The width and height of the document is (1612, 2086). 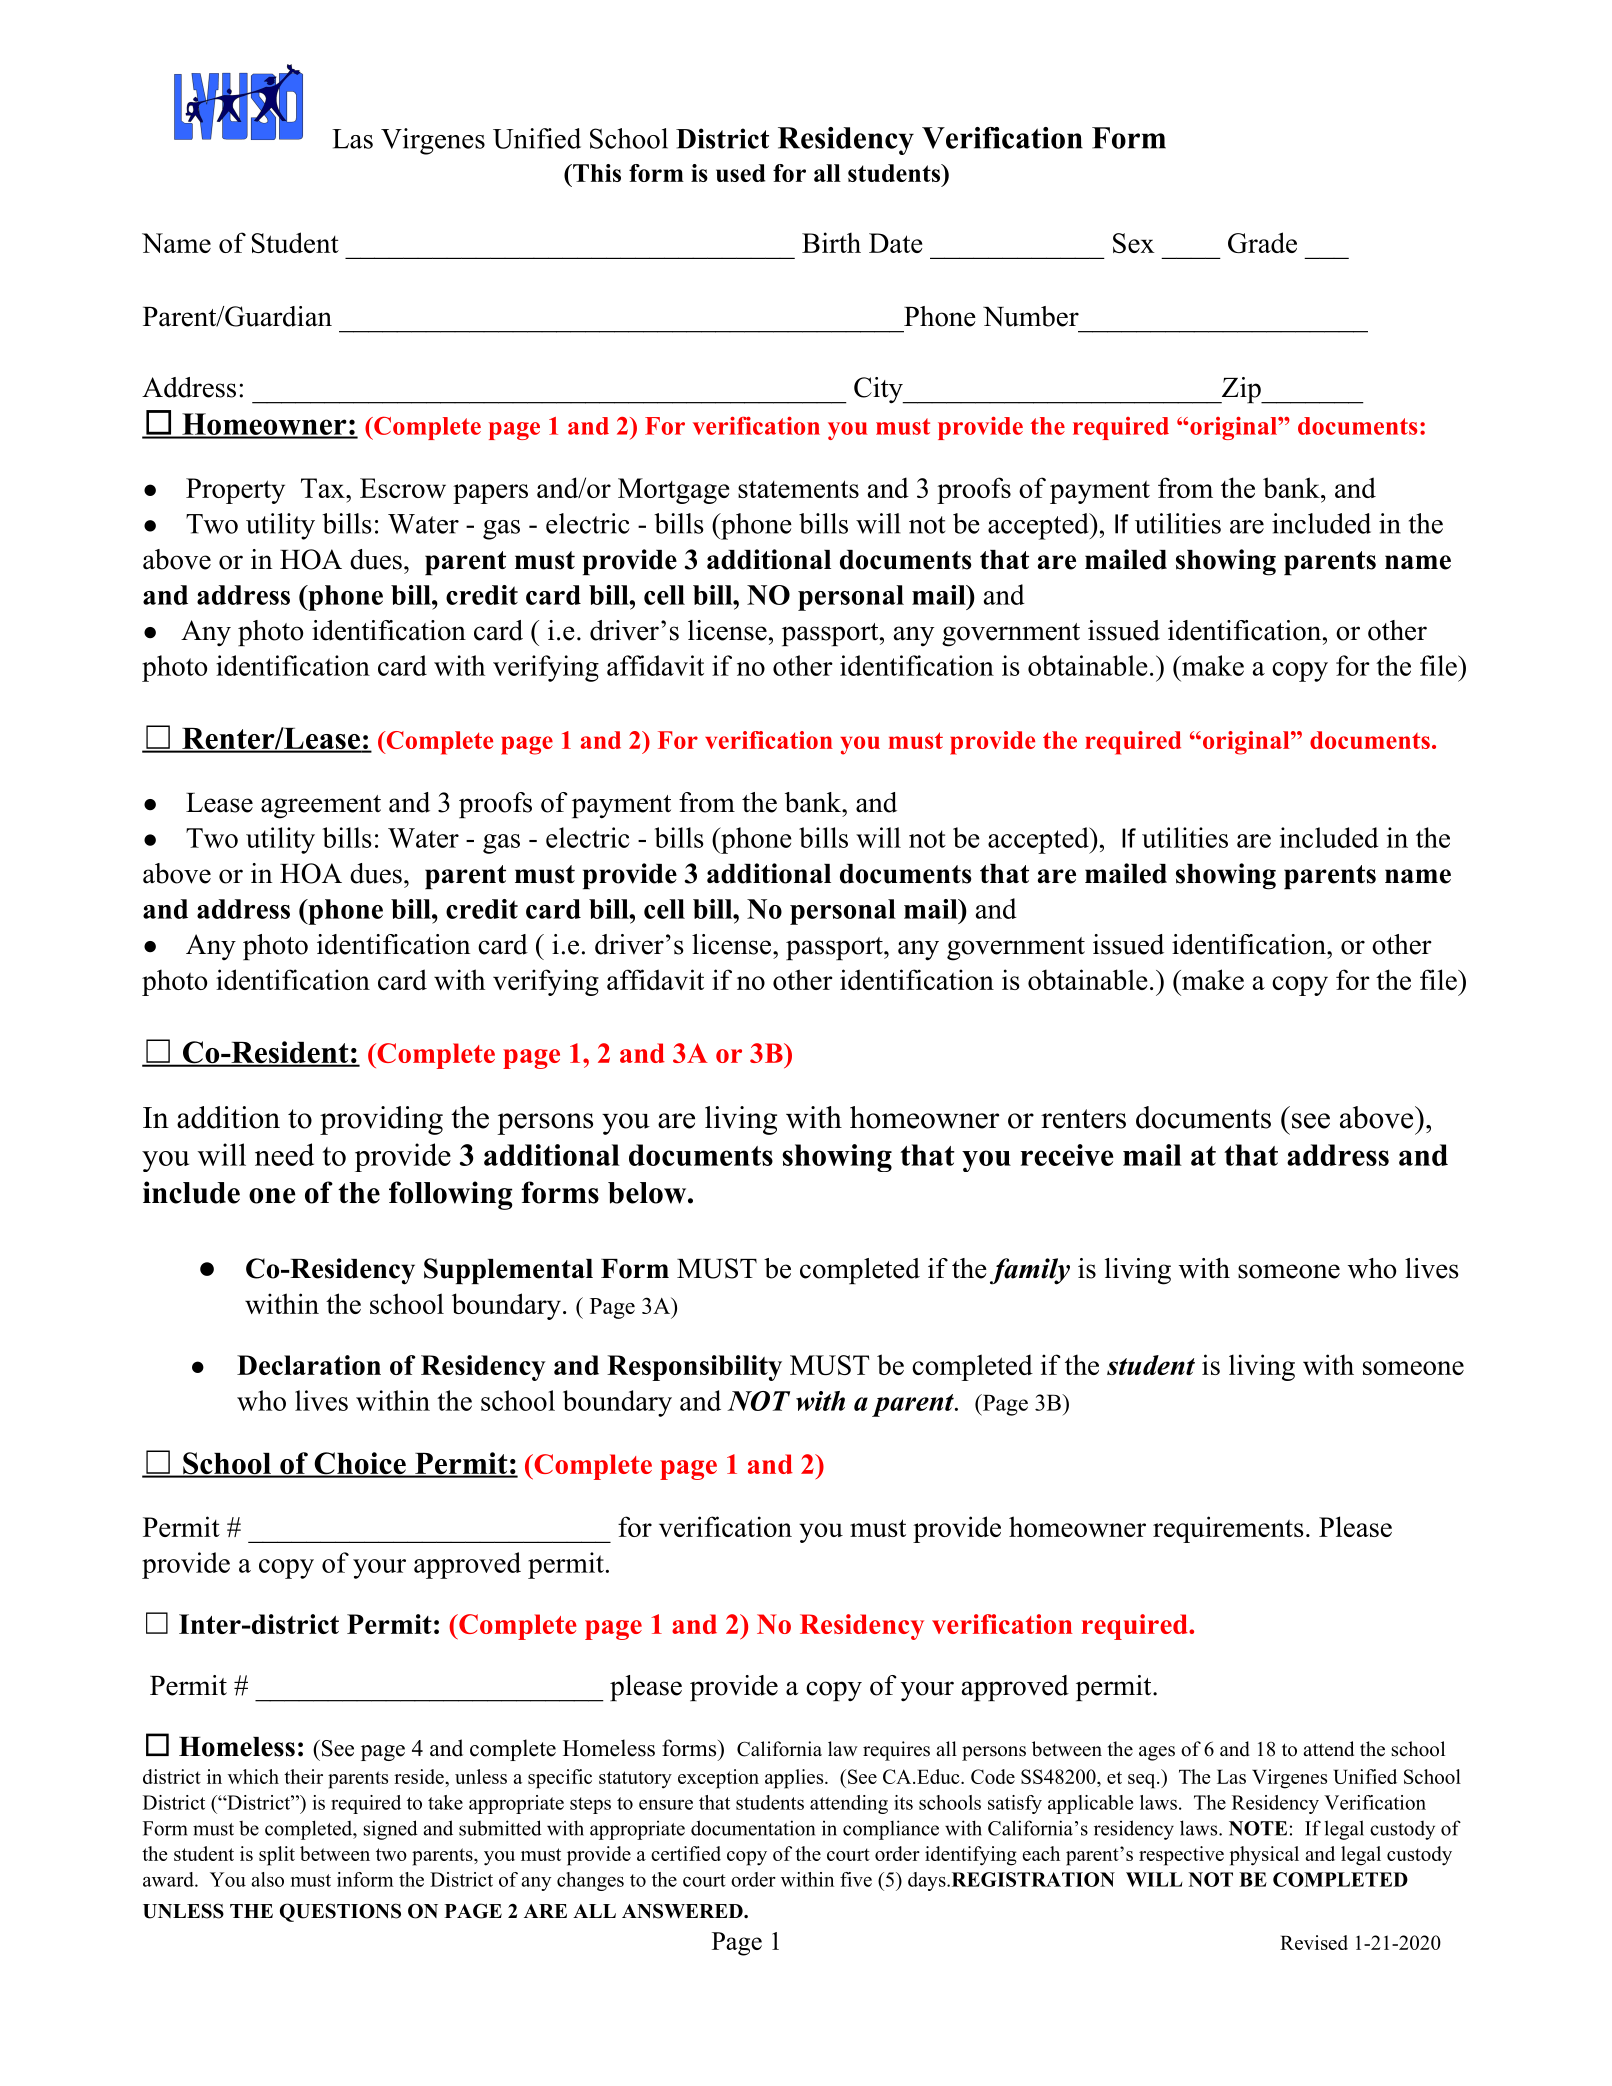 What do you see at coordinates (596, 173) in the document?
I see `This` at bounding box center [596, 173].
